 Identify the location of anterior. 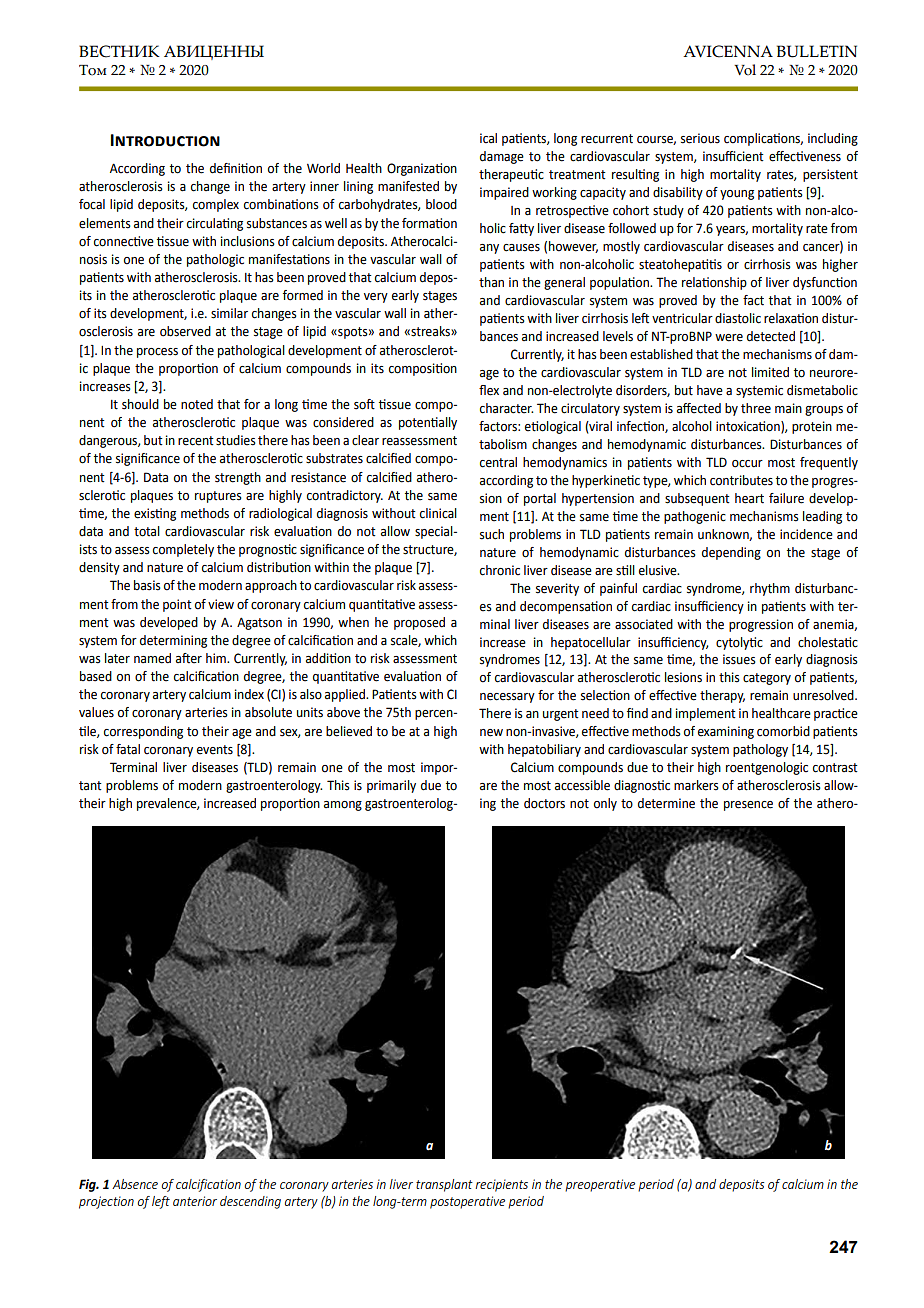
(195, 1201).
